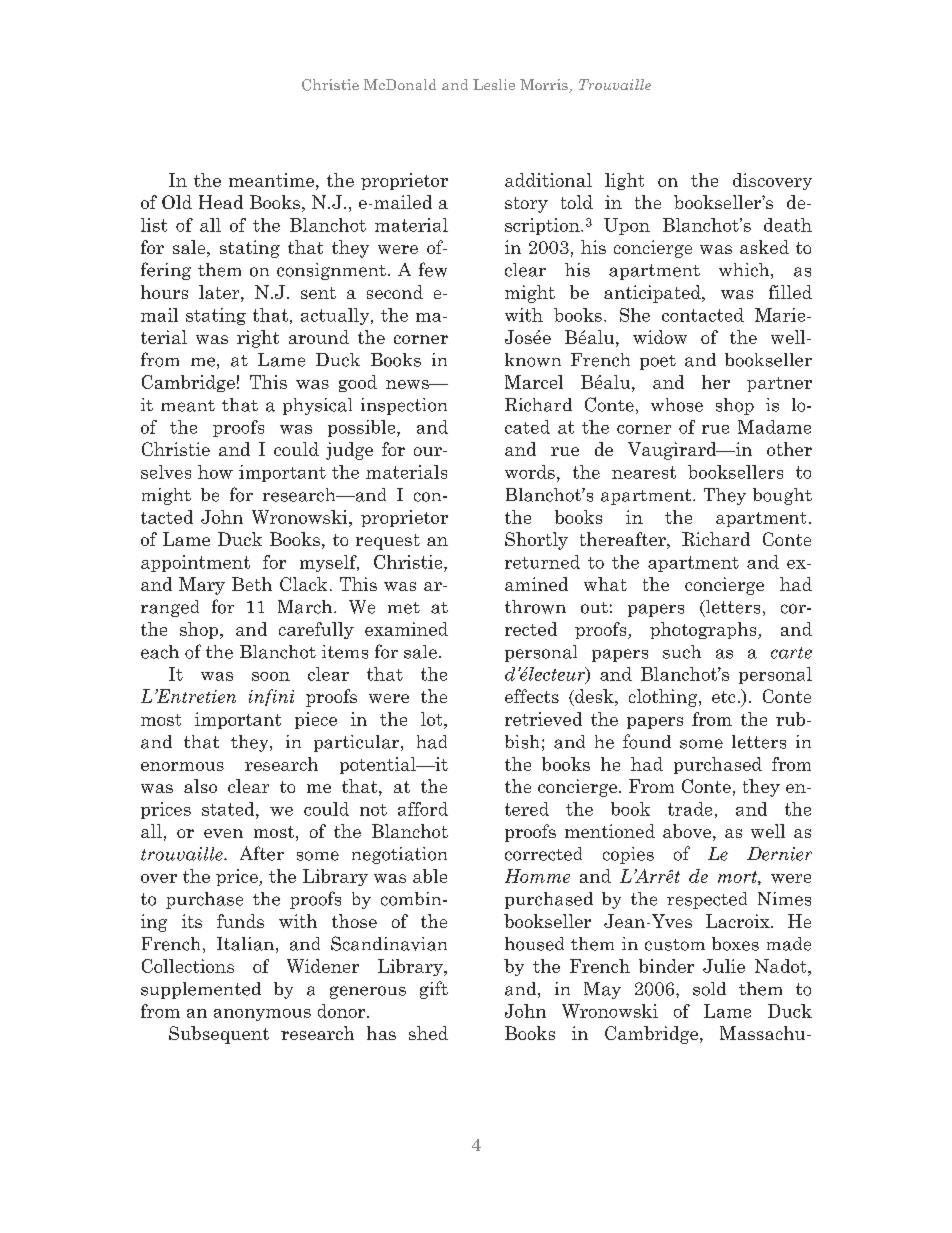  Describe the element at coordinates (624, 181) in the screenshot. I see `light` at that location.
